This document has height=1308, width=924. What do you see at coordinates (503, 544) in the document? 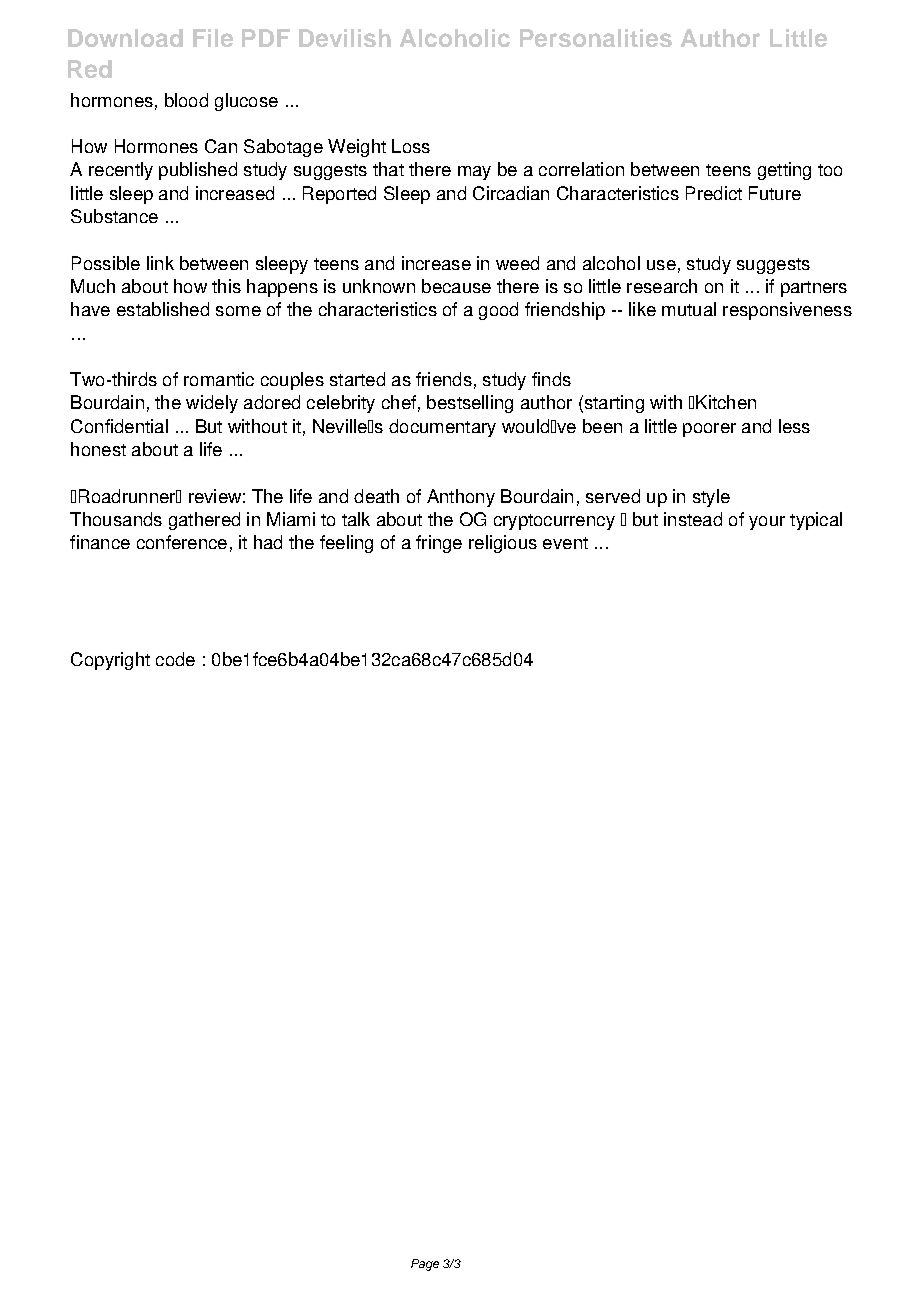
I see `religious` at bounding box center [503, 544].
